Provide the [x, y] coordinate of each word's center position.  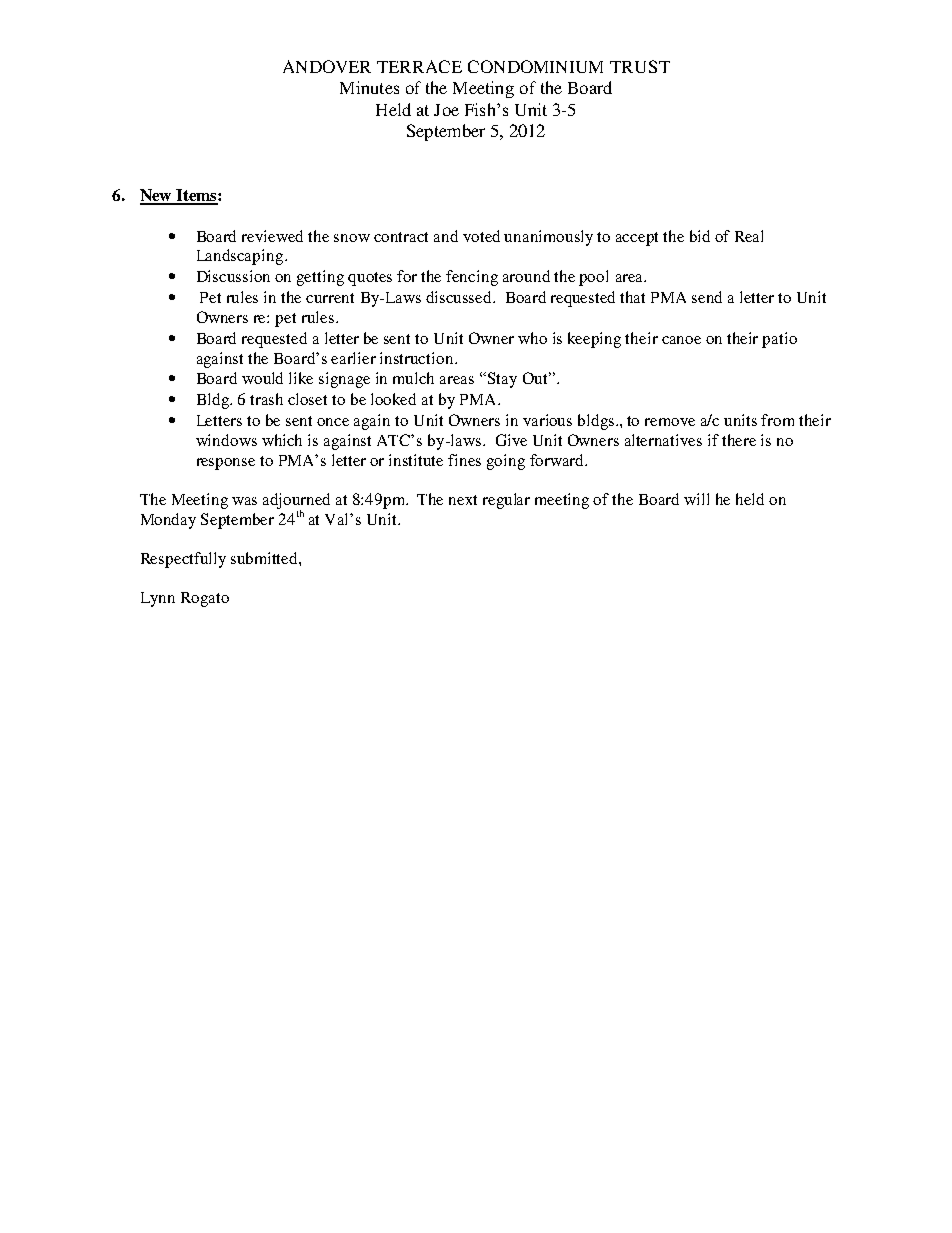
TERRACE [419, 66]
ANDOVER [327, 66]
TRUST [640, 66]
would [262, 378]
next [463, 500]
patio [779, 340]
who [532, 338]
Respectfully [183, 560]
